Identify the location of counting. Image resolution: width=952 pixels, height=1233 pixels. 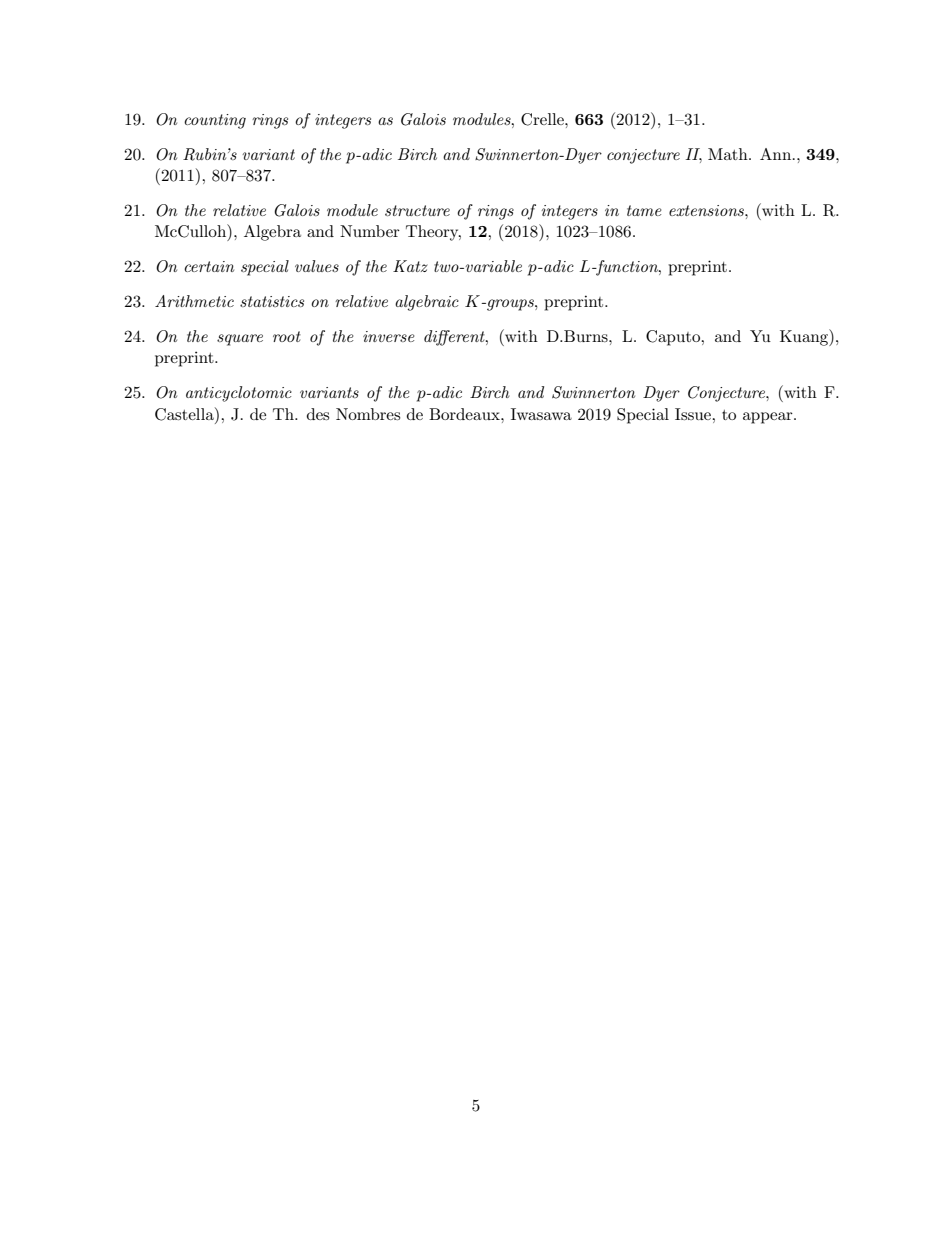
(215, 121).
